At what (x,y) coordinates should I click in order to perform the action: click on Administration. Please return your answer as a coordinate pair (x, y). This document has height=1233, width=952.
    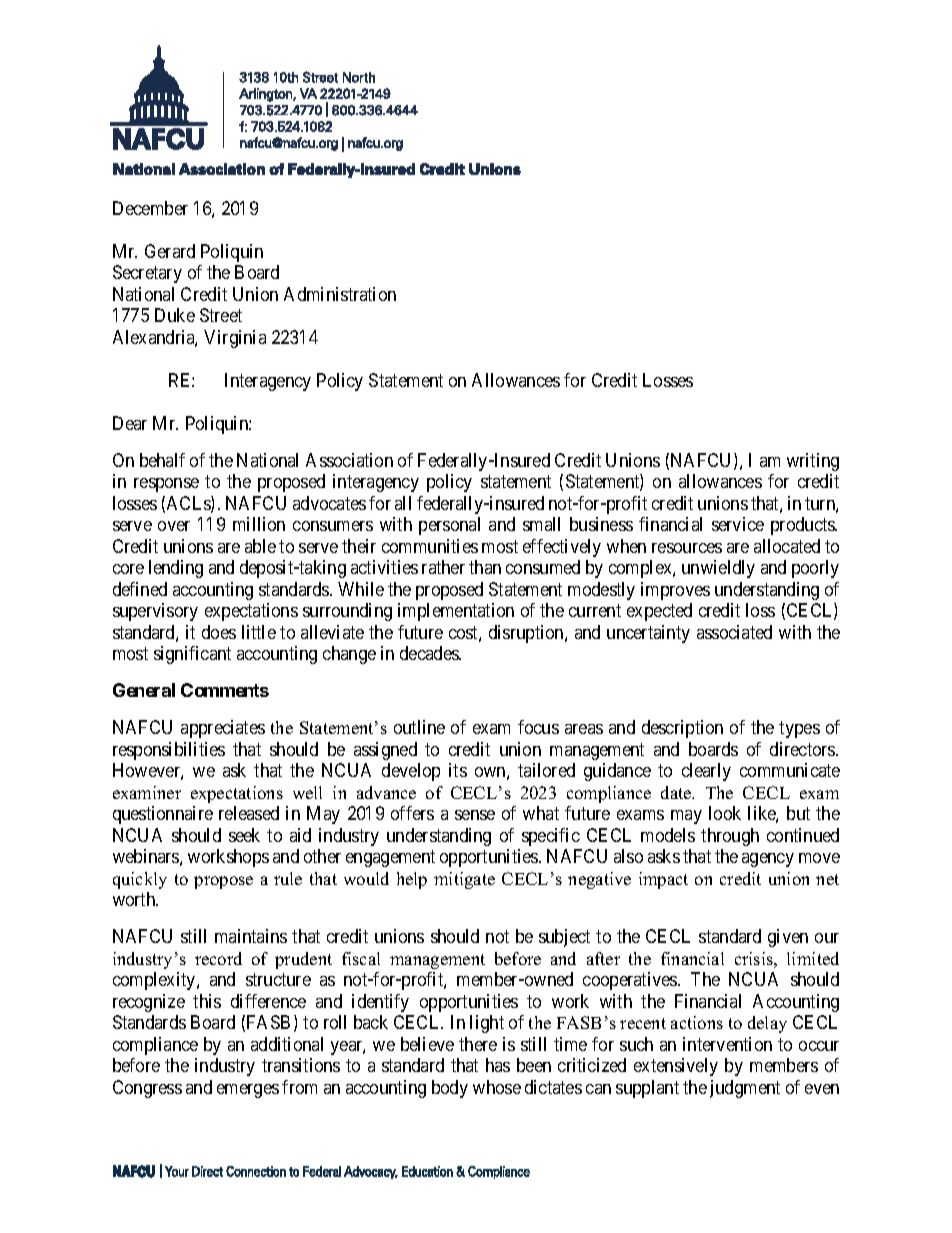
    Looking at the image, I should click on (340, 294).
